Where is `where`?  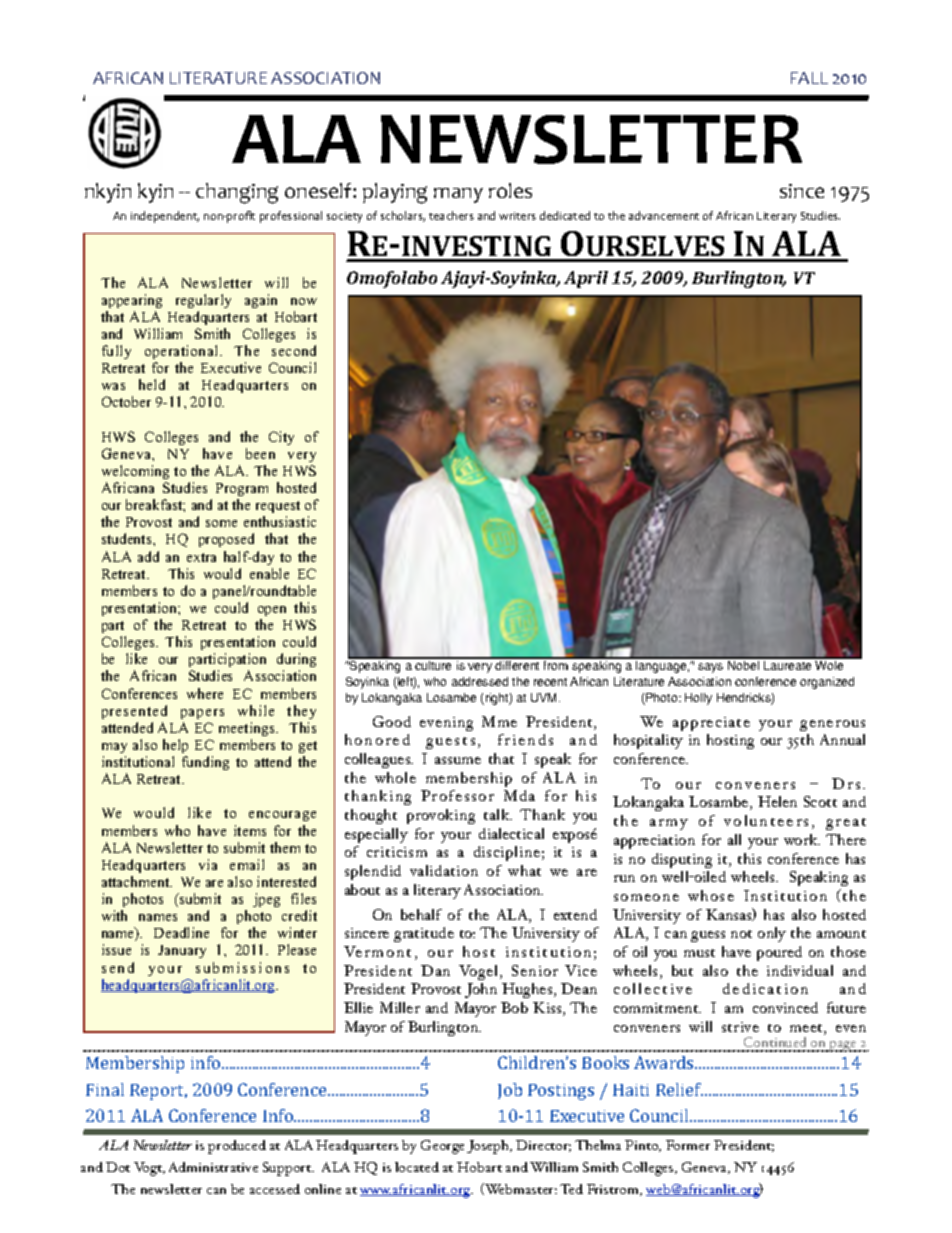
where is located at coordinates (205, 693).
